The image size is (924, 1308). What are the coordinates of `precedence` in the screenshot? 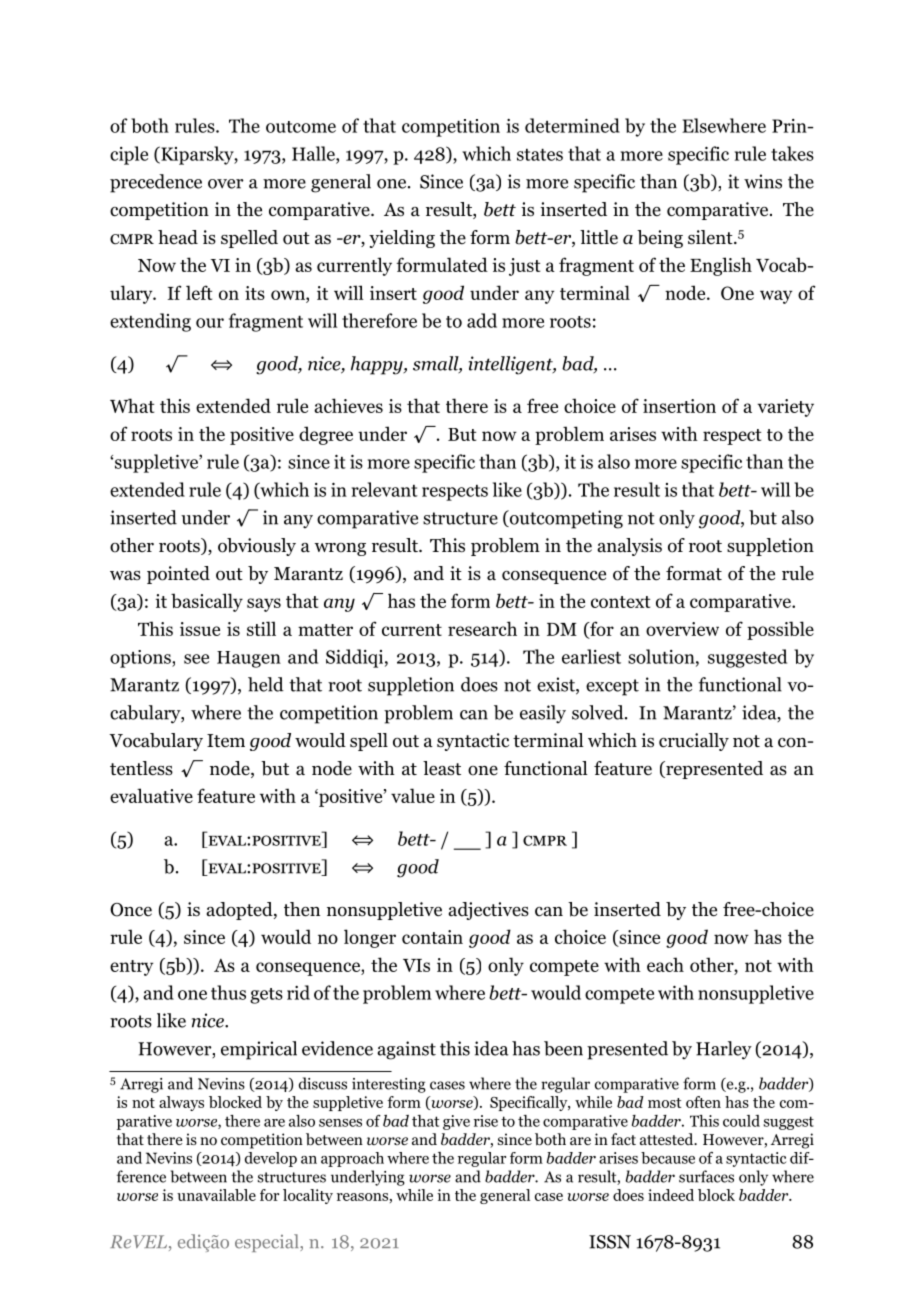 It's located at (156, 183).
